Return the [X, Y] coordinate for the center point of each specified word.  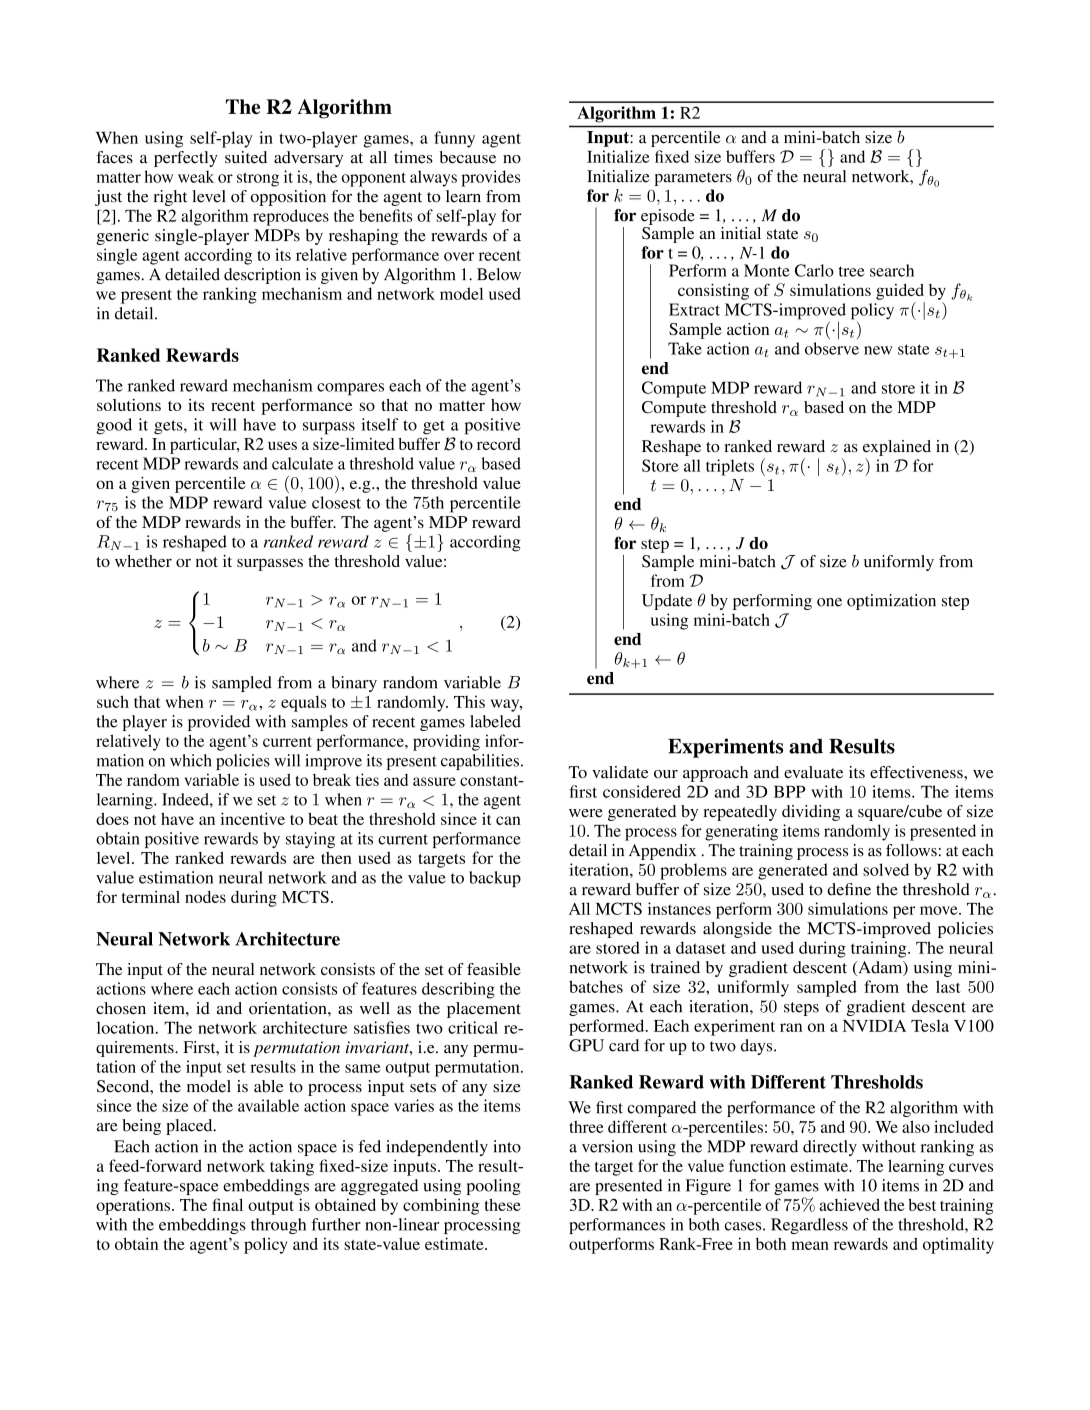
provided [219, 723]
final [228, 1204]
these [502, 1204]
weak [196, 176]
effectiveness [917, 772]
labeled [495, 721]
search [892, 270]
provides [491, 178]
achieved [849, 1204]
